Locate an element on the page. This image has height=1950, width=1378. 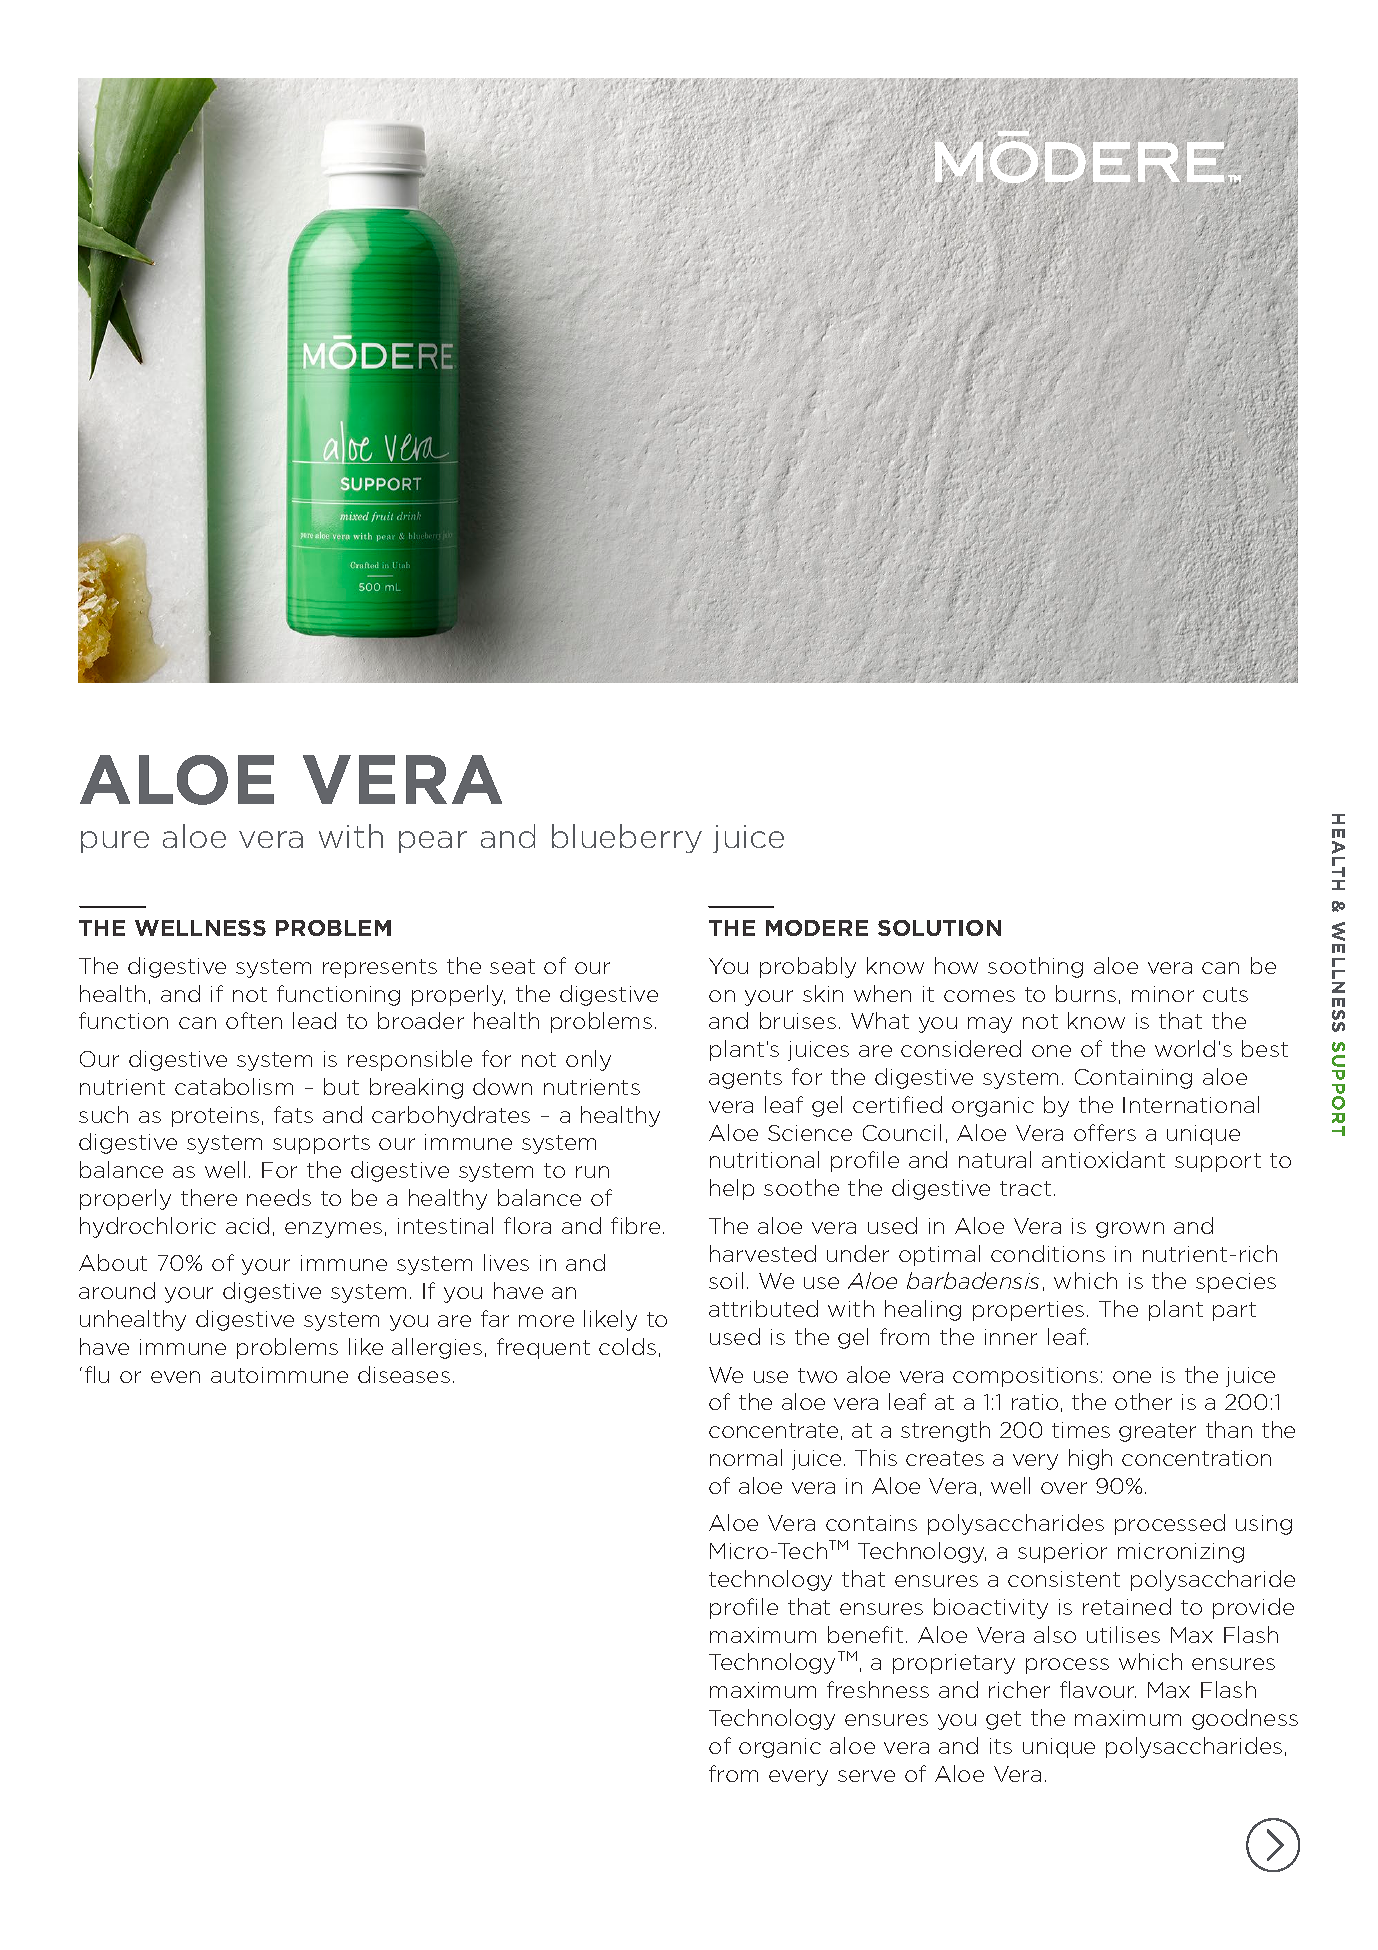
nutritional is located at coordinates (764, 1159).
